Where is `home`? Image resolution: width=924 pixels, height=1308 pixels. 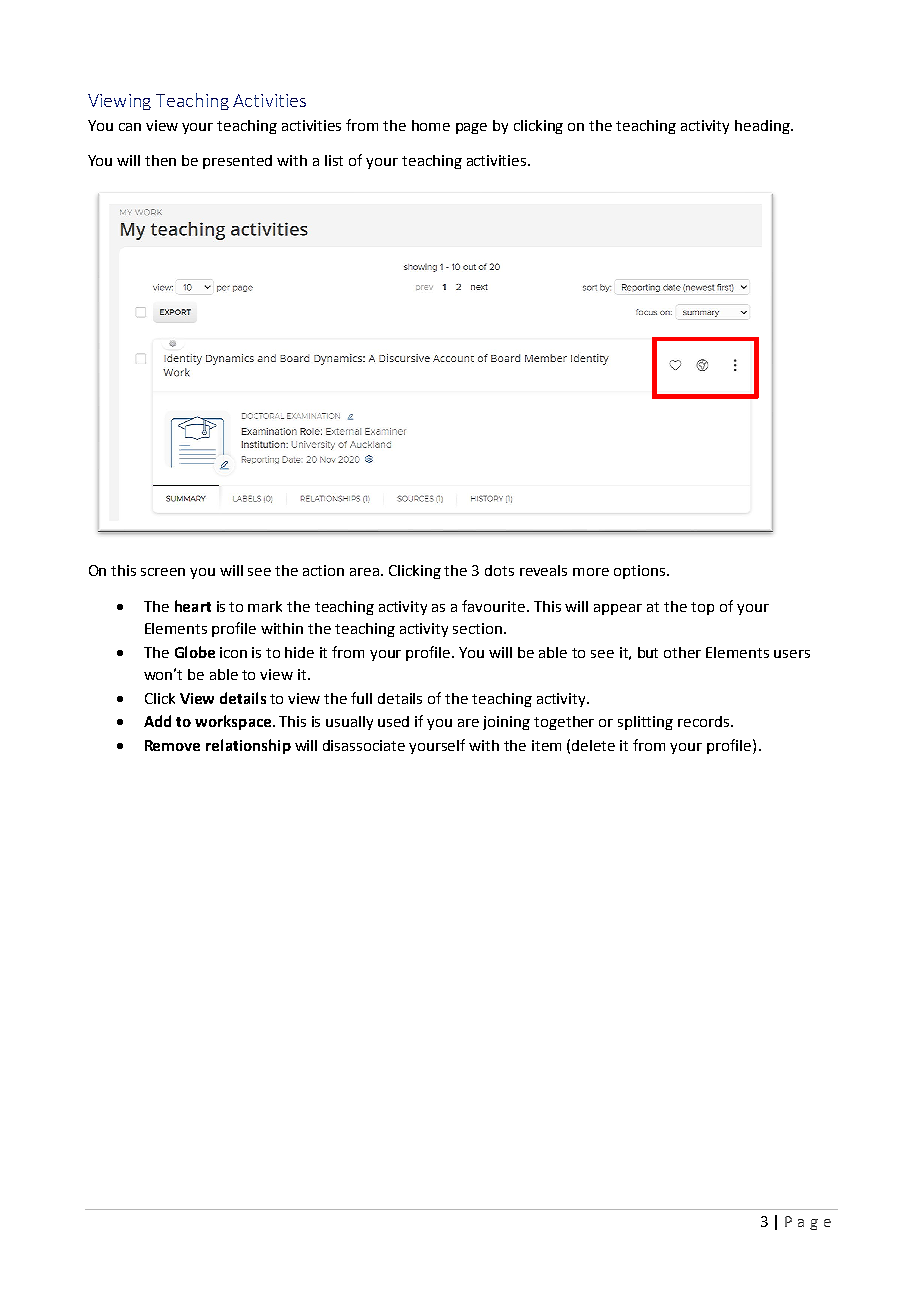
home is located at coordinates (431, 125).
